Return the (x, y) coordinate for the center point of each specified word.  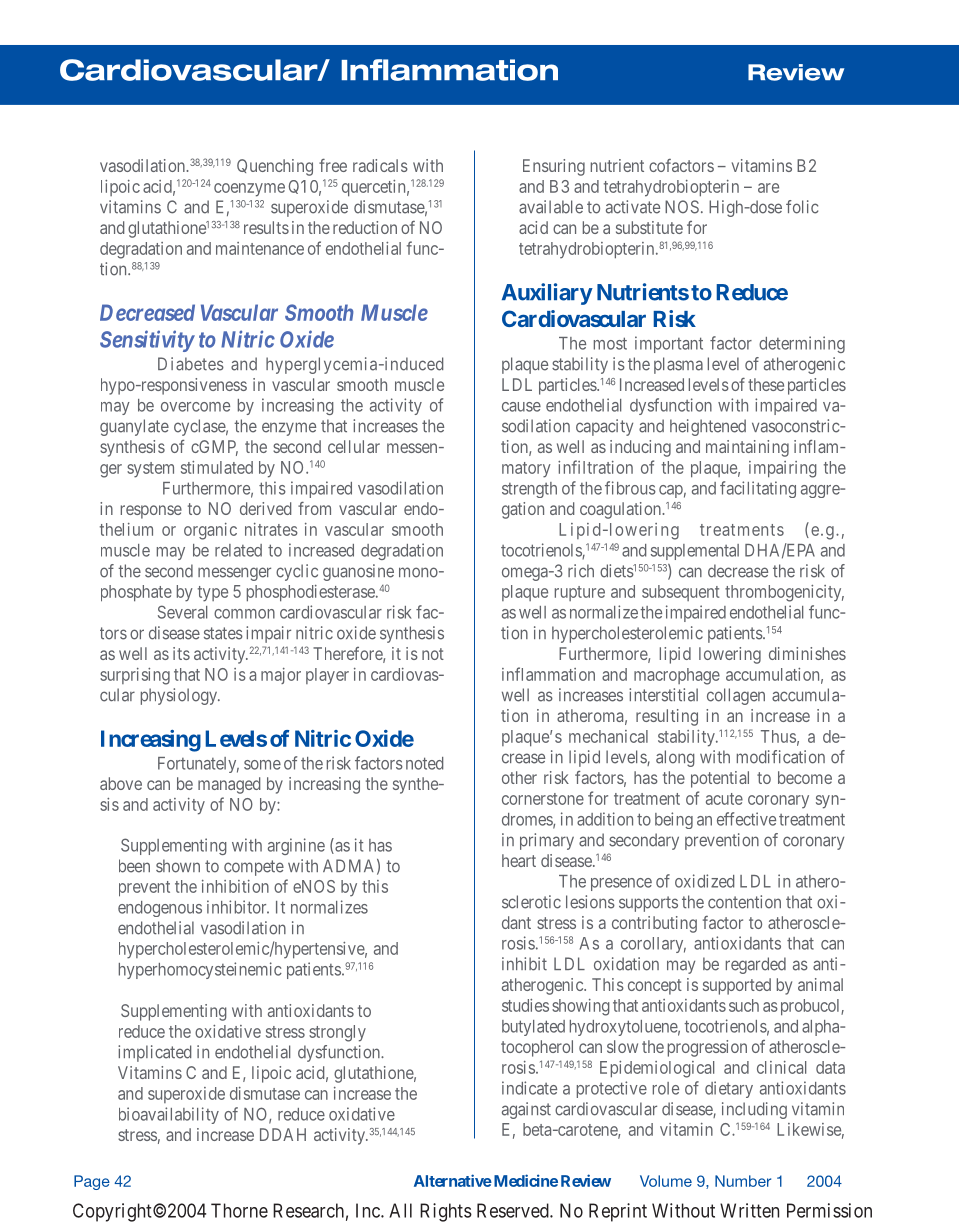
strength (529, 490)
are (768, 188)
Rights (446, 1212)
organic (210, 531)
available (551, 207)
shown (178, 866)
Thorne (239, 1210)
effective (746, 819)
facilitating (758, 489)
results (266, 227)
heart (519, 860)
